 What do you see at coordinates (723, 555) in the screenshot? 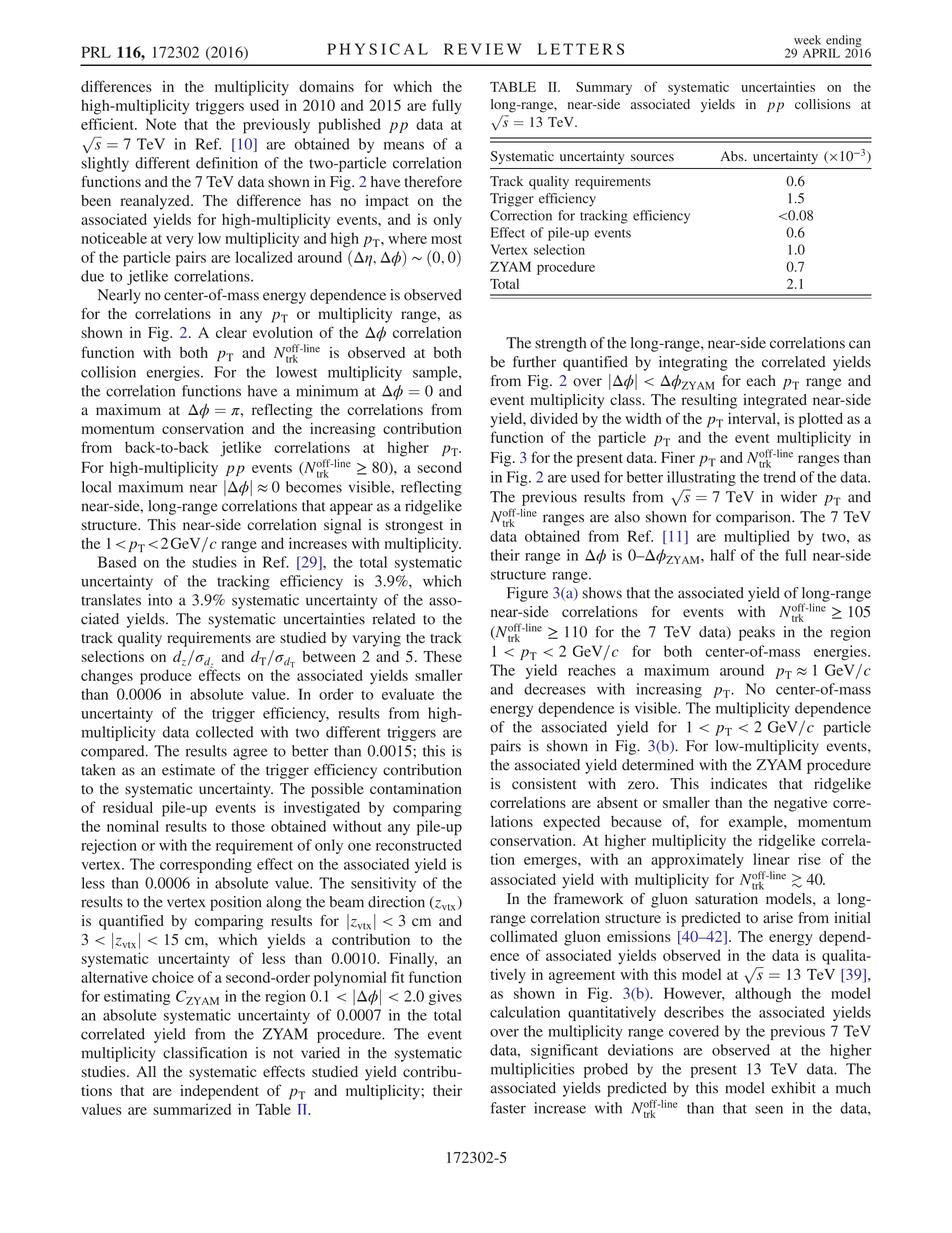
I see `half` at bounding box center [723, 555].
